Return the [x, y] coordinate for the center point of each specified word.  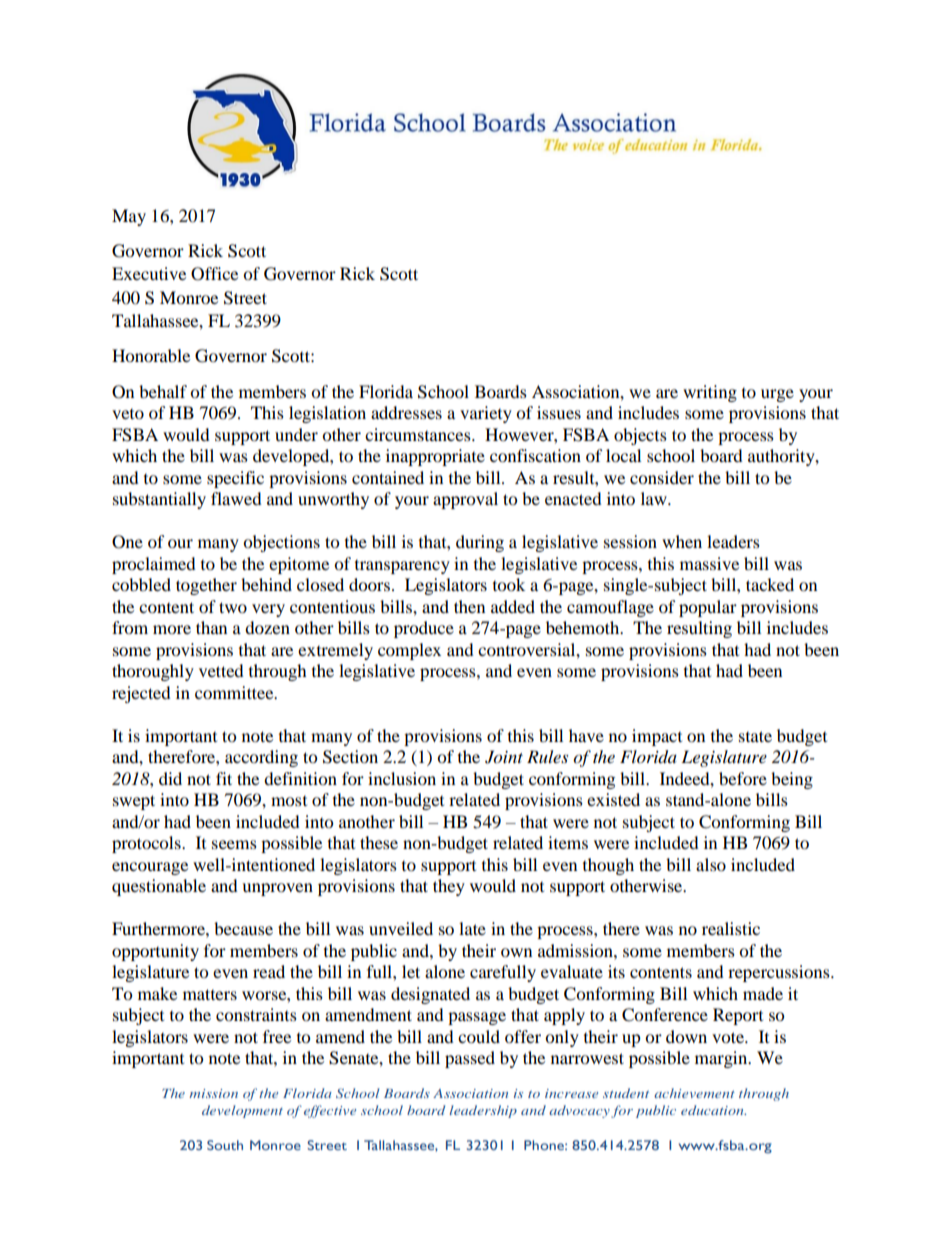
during [480, 543]
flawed [236, 498]
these [379, 842]
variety [486, 414]
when [682, 541]
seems [234, 844]
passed [470, 1059]
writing [710, 393]
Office [214, 274]
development [242, 1111]
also [711, 864]
